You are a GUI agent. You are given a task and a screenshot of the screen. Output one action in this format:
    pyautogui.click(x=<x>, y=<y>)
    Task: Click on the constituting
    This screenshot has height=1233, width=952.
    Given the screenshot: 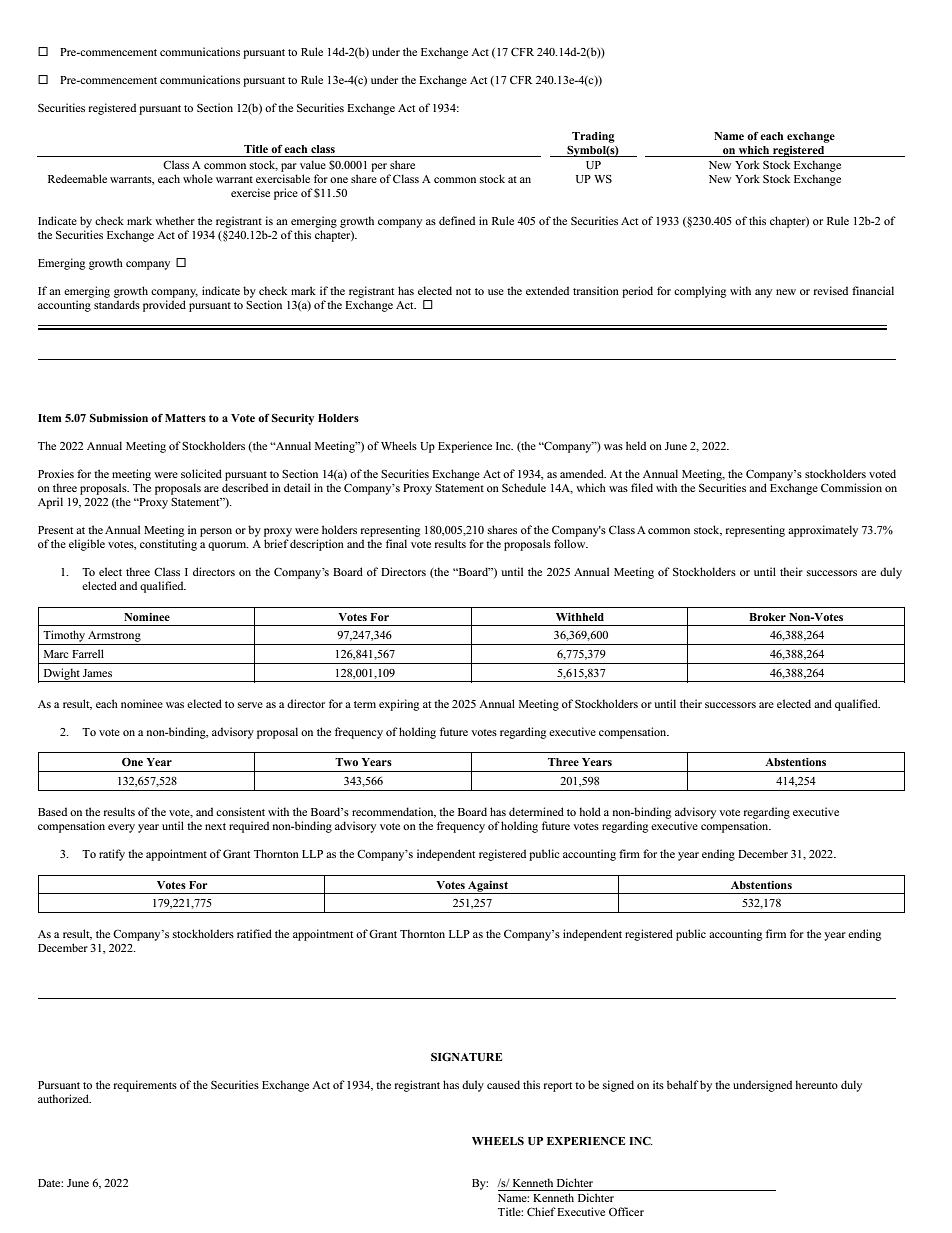 What is the action you would take?
    pyautogui.click(x=168, y=545)
